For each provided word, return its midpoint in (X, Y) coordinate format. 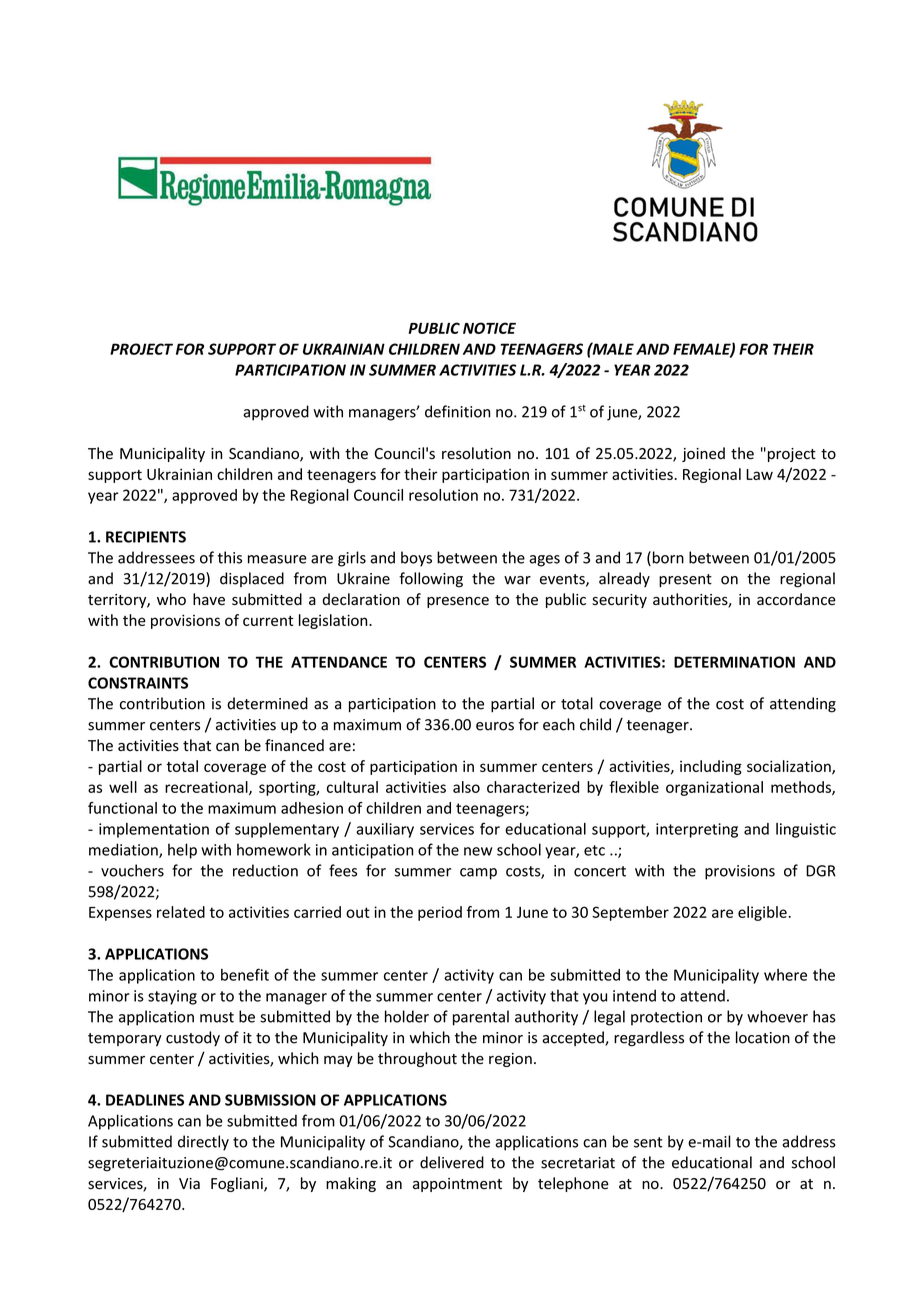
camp (478, 874)
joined (703, 454)
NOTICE (489, 328)
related (181, 912)
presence (458, 602)
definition (457, 411)
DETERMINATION (734, 662)
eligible (763, 913)
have (209, 599)
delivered (452, 1162)
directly (203, 1143)
